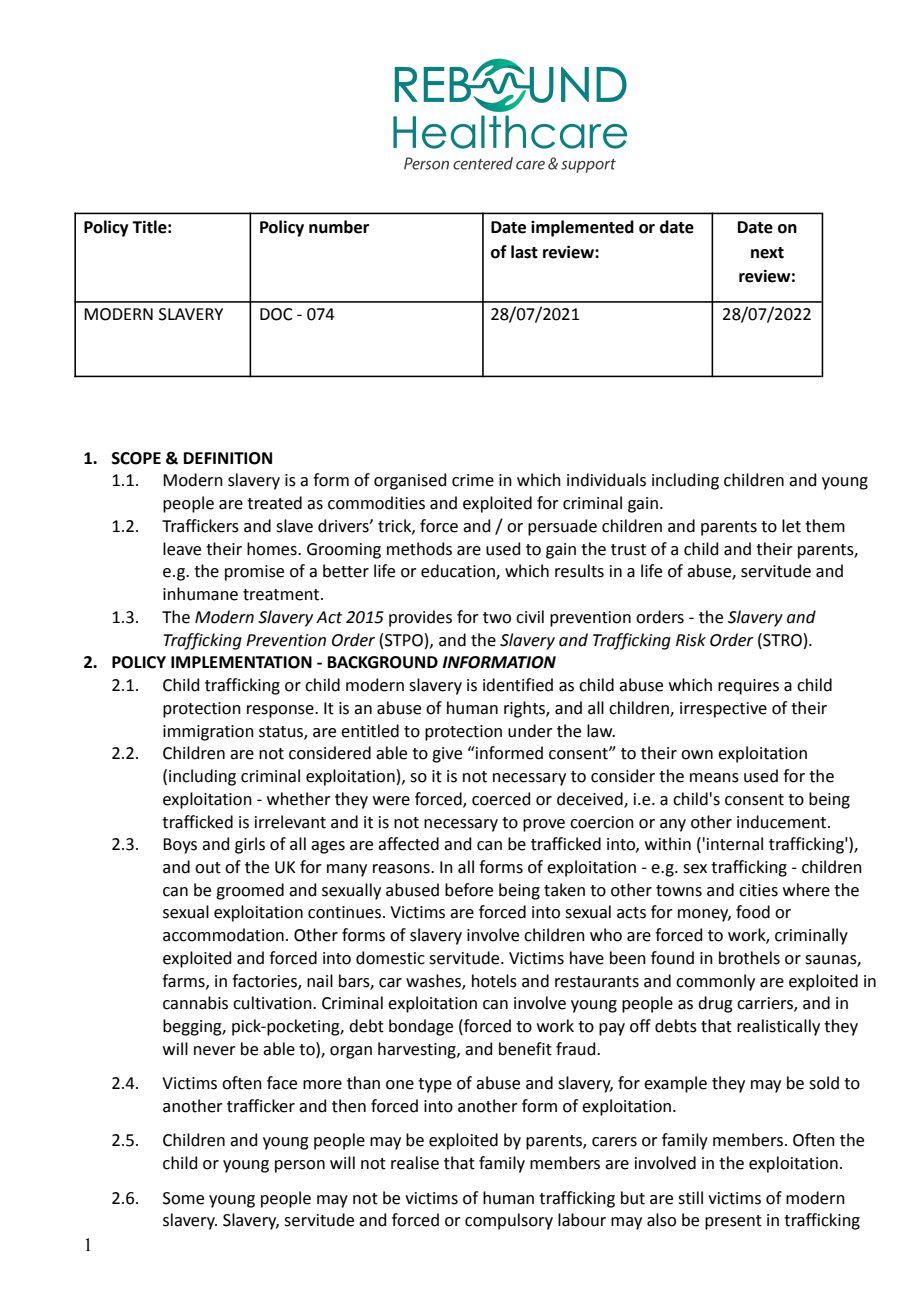 This screenshot has width=924, height=1307. What do you see at coordinates (469, 890) in the screenshot?
I see `before` at bounding box center [469, 890].
